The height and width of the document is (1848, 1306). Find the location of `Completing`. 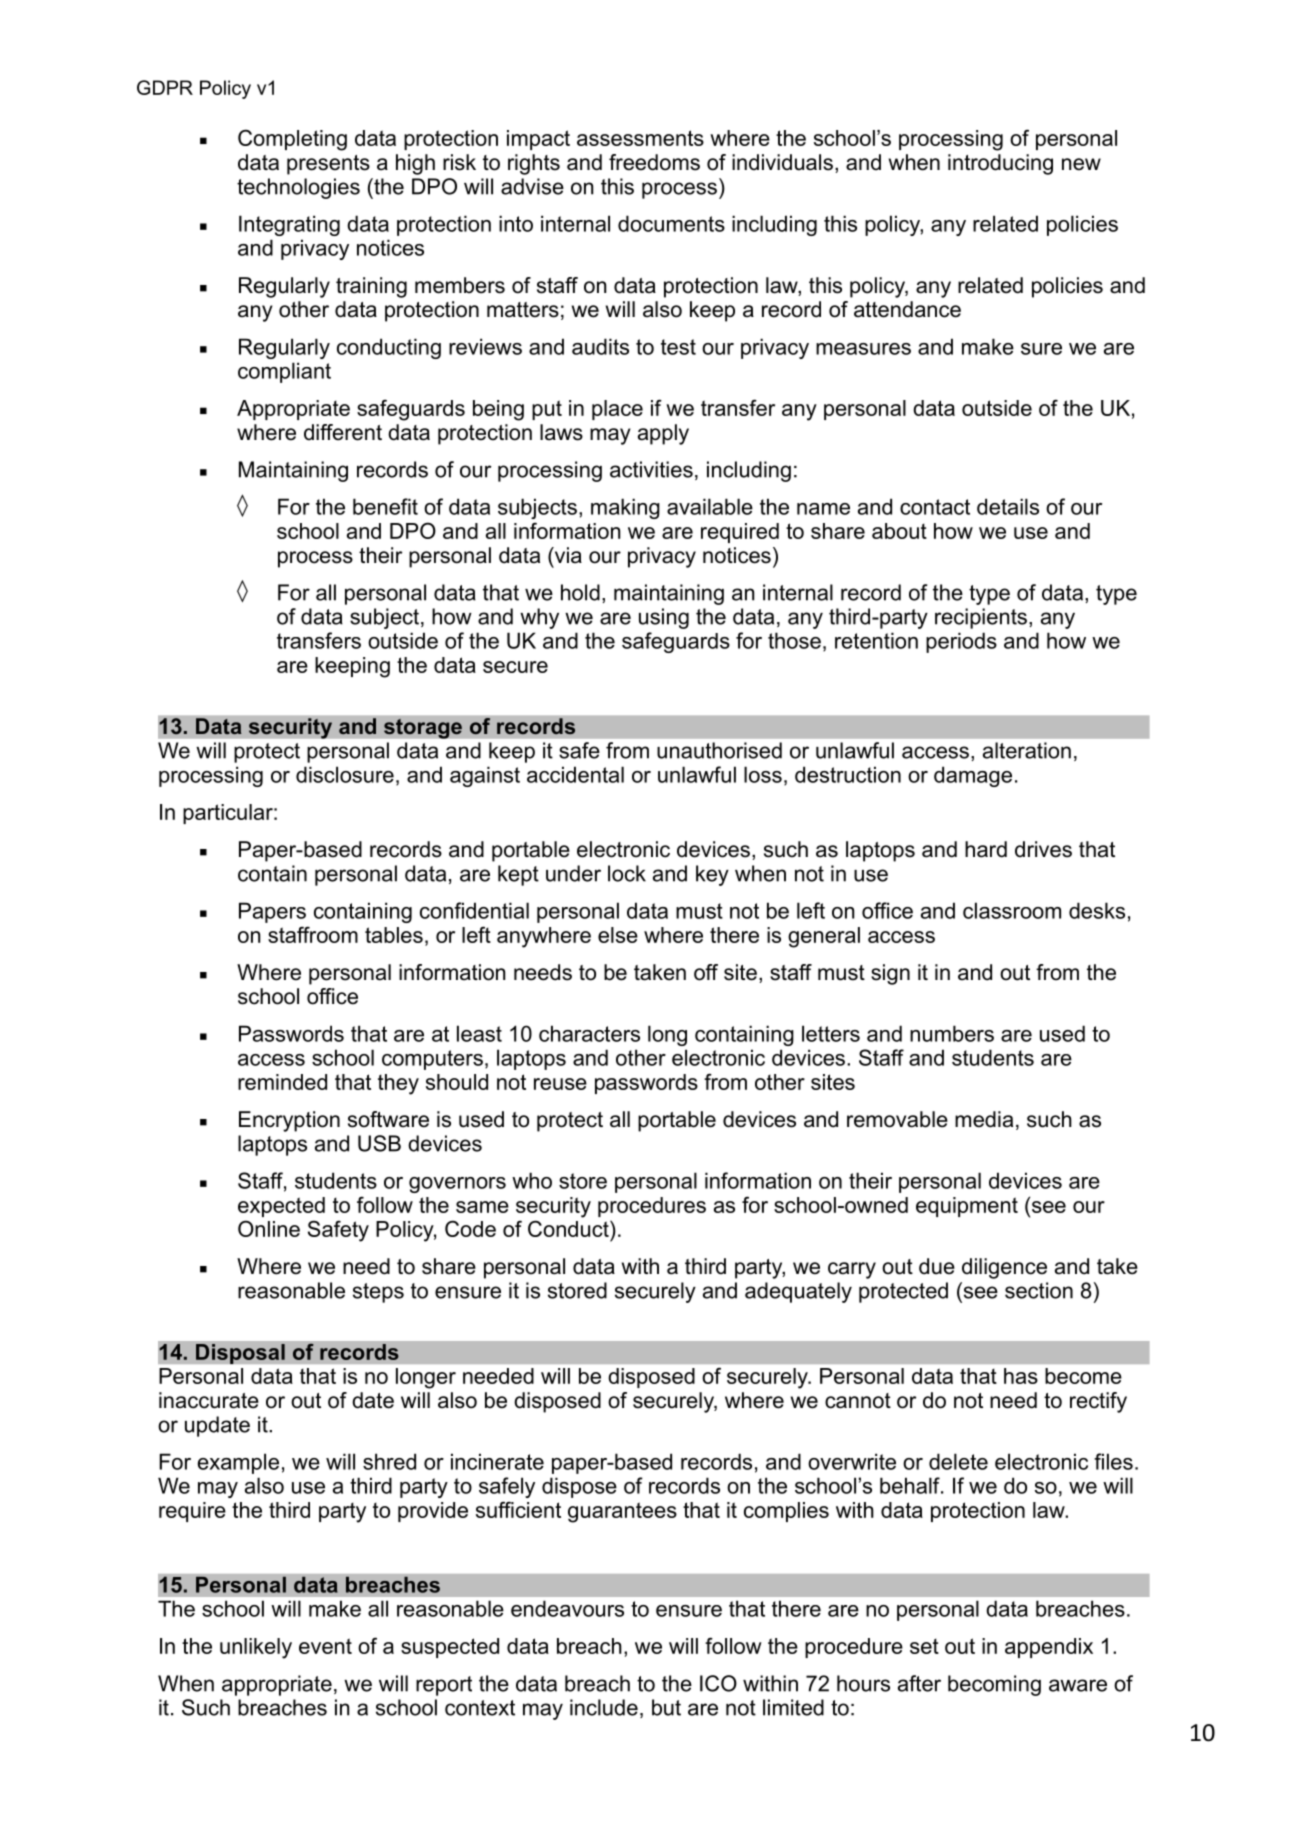

Completing is located at coordinates (292, 140).
